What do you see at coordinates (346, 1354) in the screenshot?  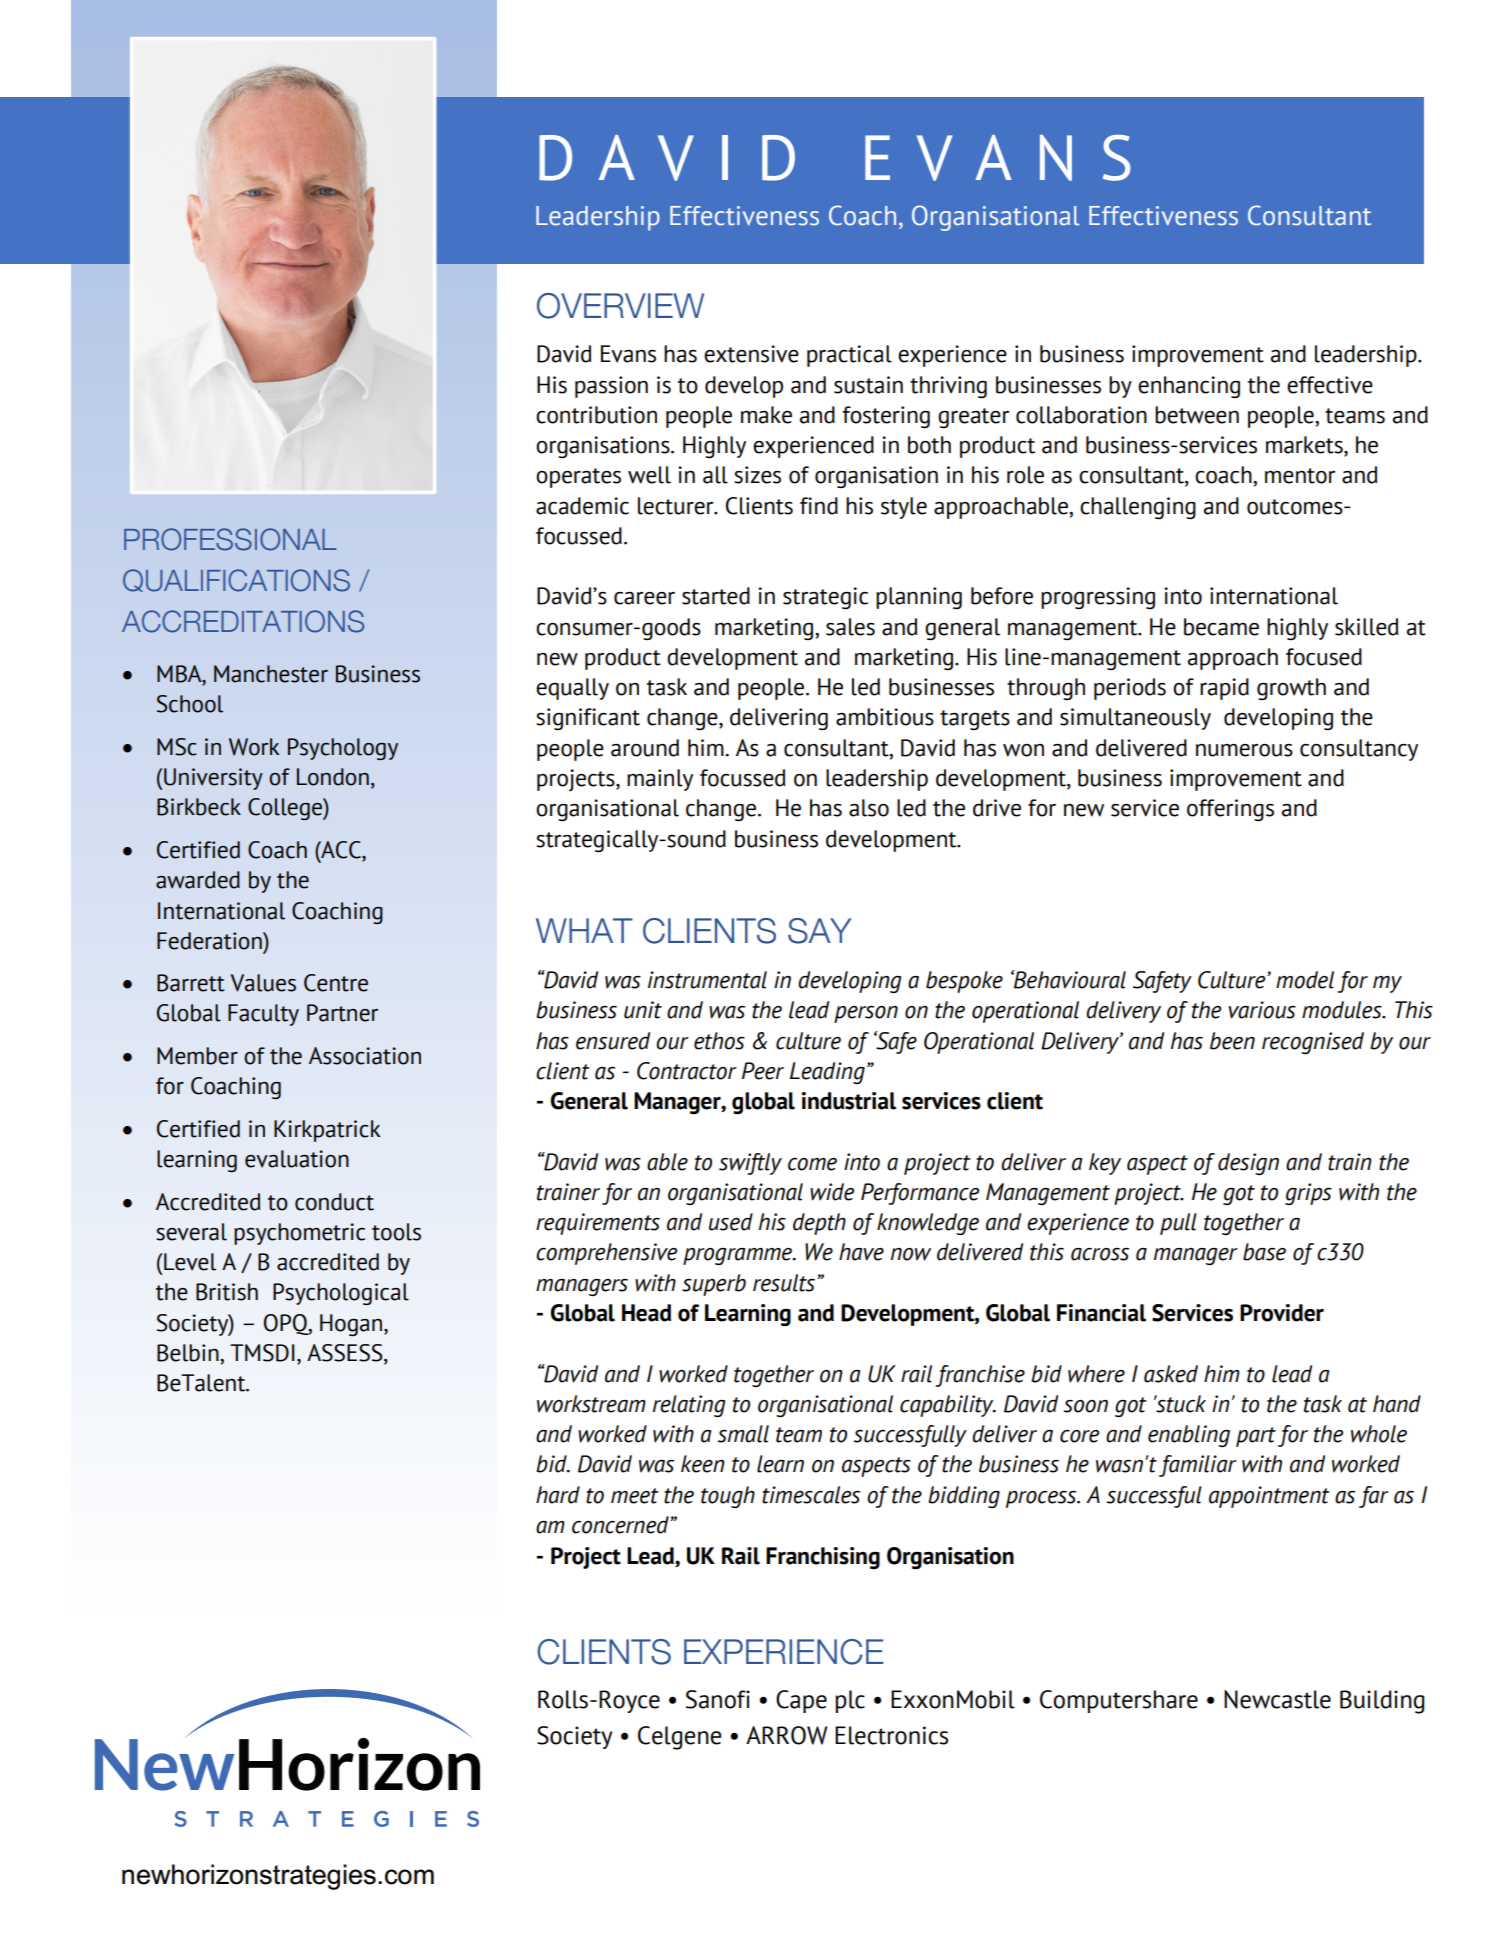 I see `ASSESS` at bounding box center [346, 1354].
